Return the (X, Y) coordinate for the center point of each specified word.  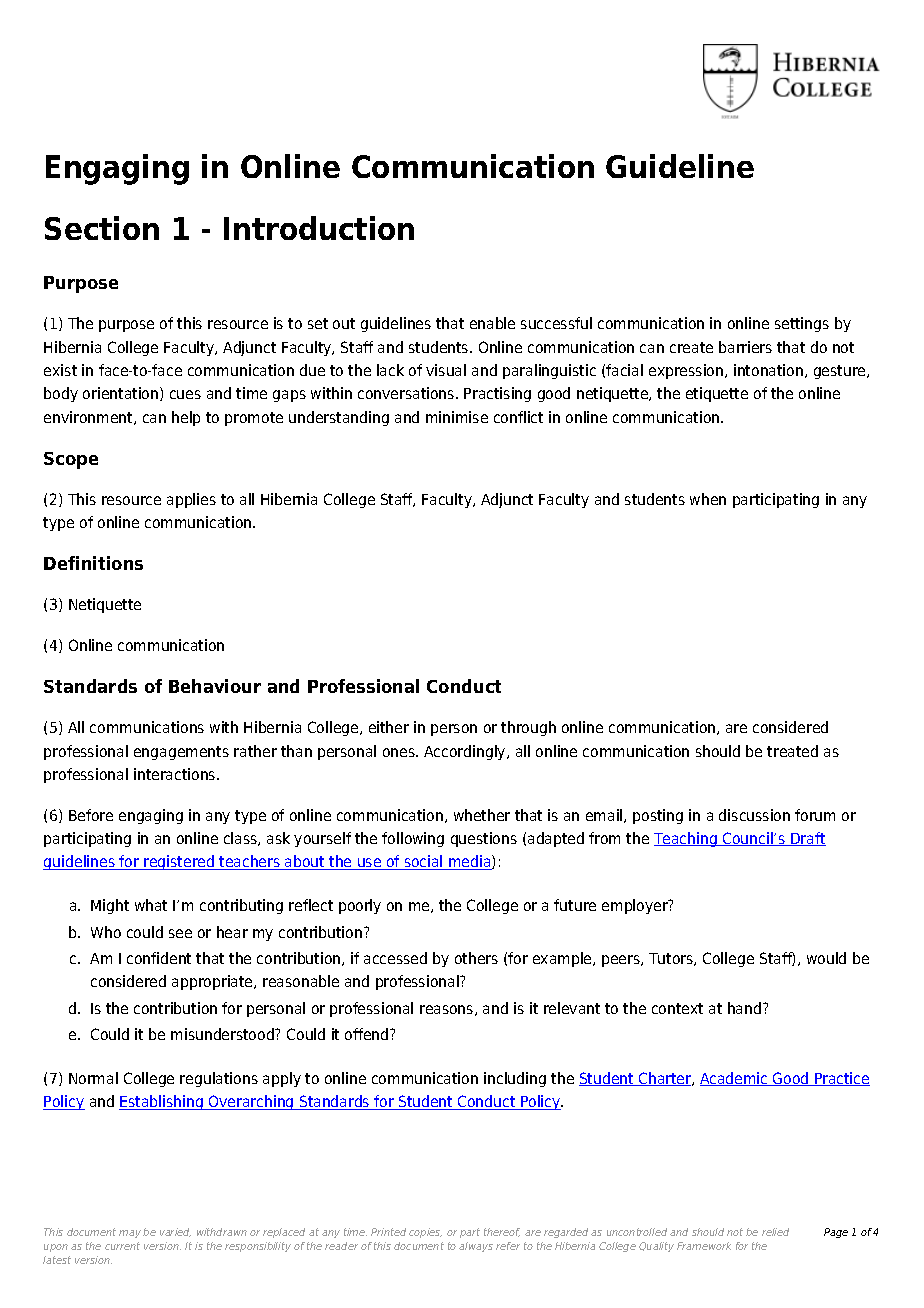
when (708, 499)
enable (492, 323)
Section (102, 228)
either (389, 727)
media (470, 862)
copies (425, 1233)
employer (636, 906)
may (130, 1234)
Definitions (93, 563)
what (151, 905)
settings (802, 324)
